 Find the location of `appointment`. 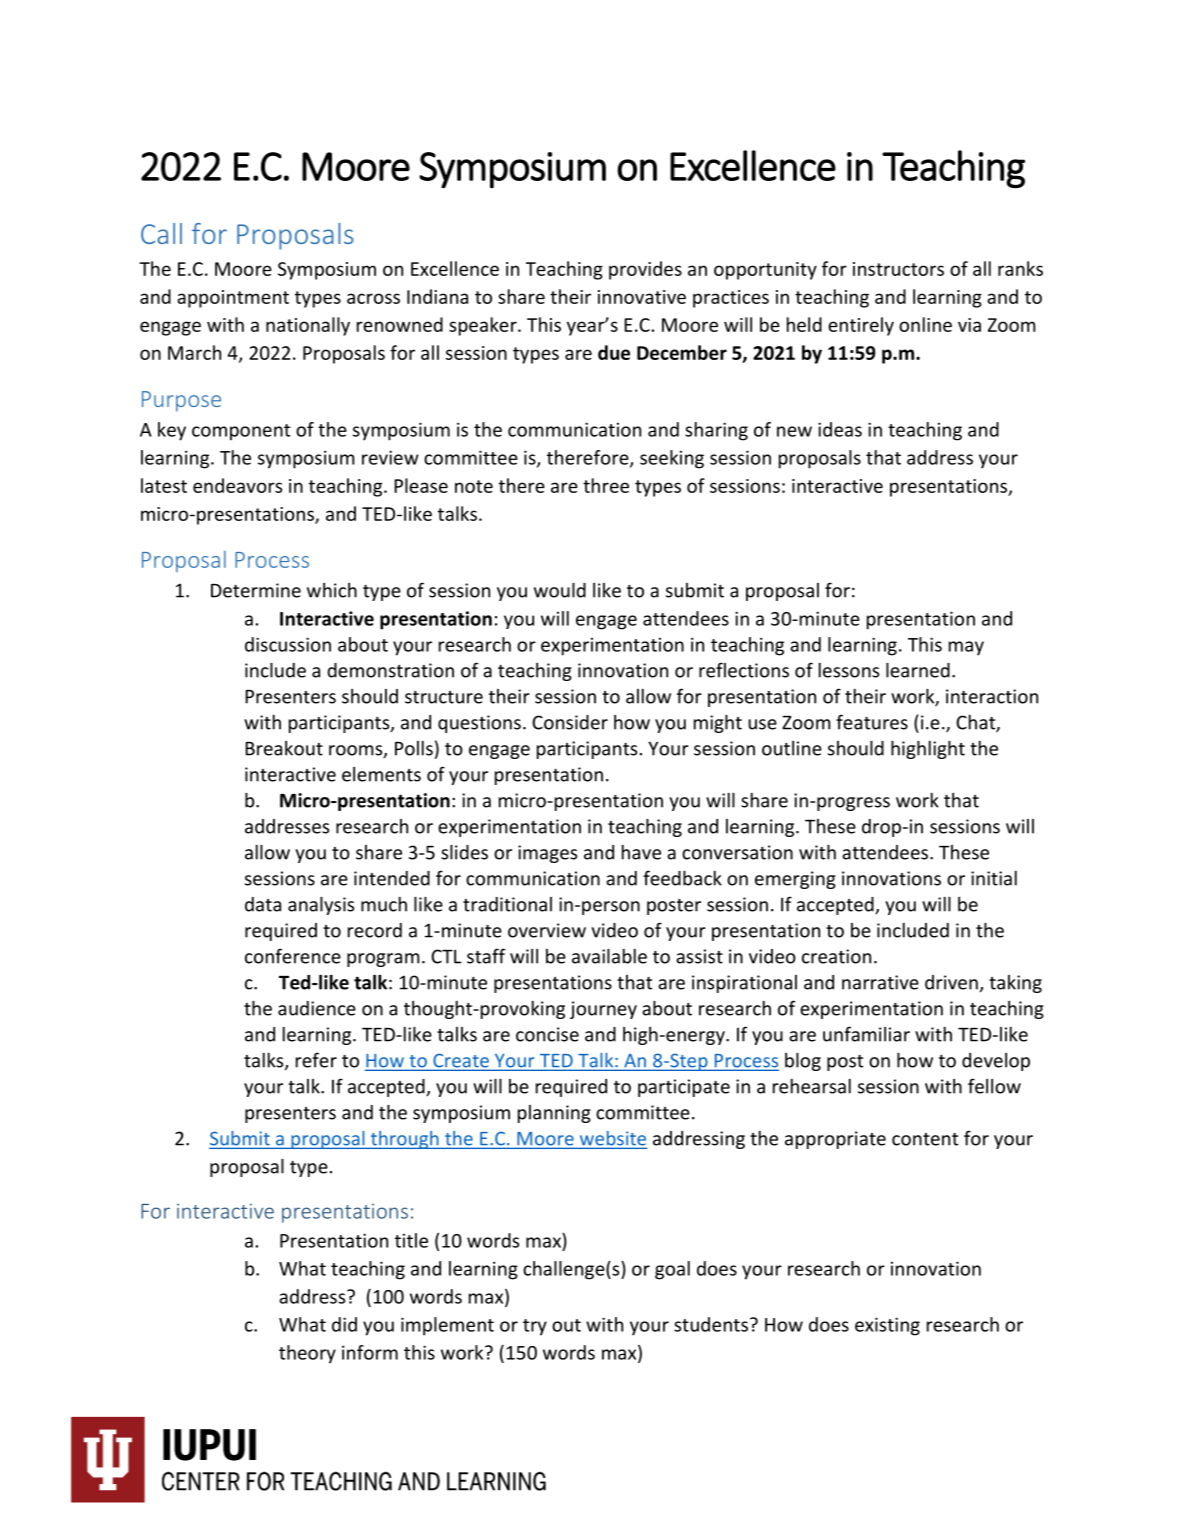

appointment is located at coordinates (233, 299).
